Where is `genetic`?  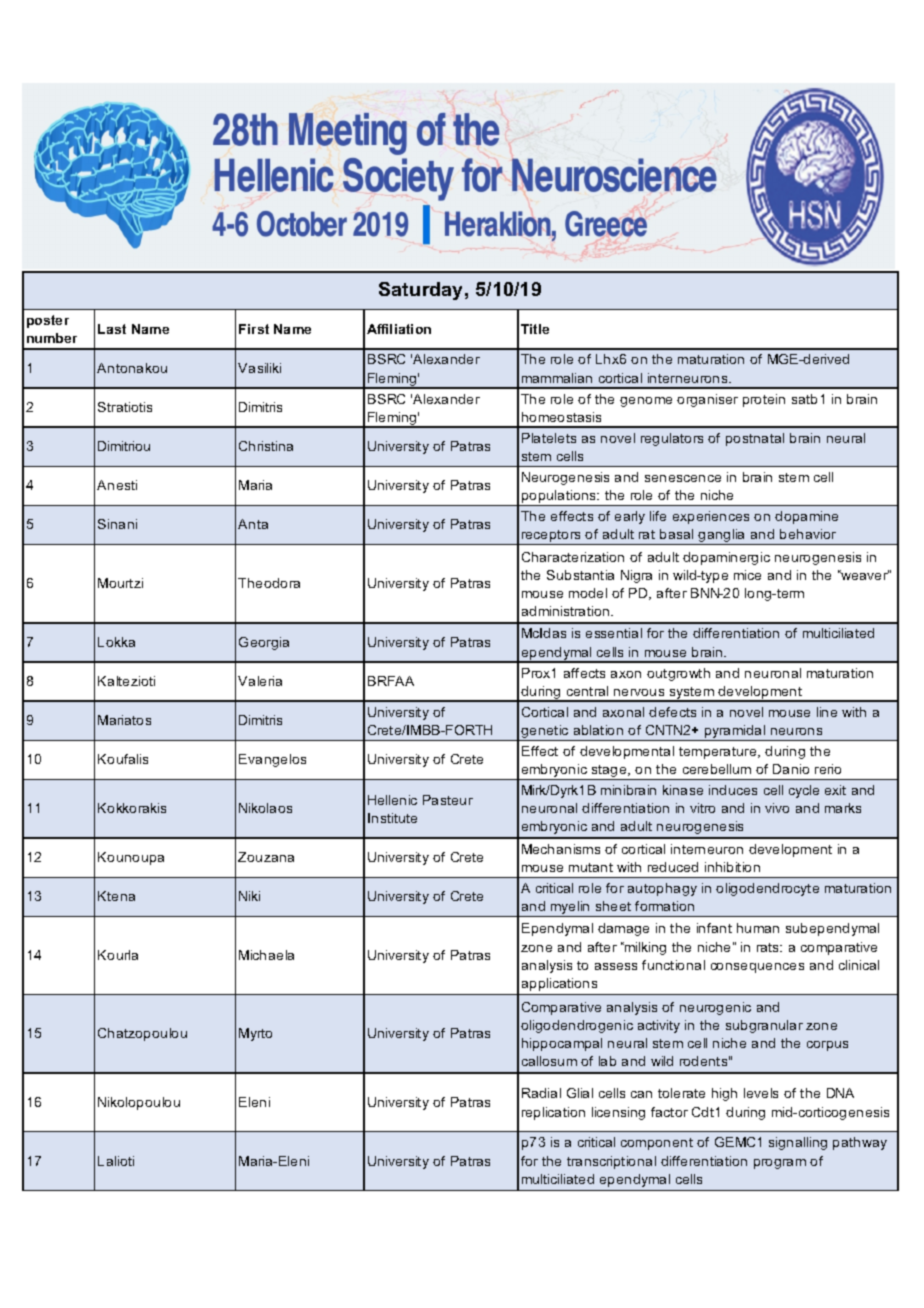 genetic is located at coordinates (545, 733).
